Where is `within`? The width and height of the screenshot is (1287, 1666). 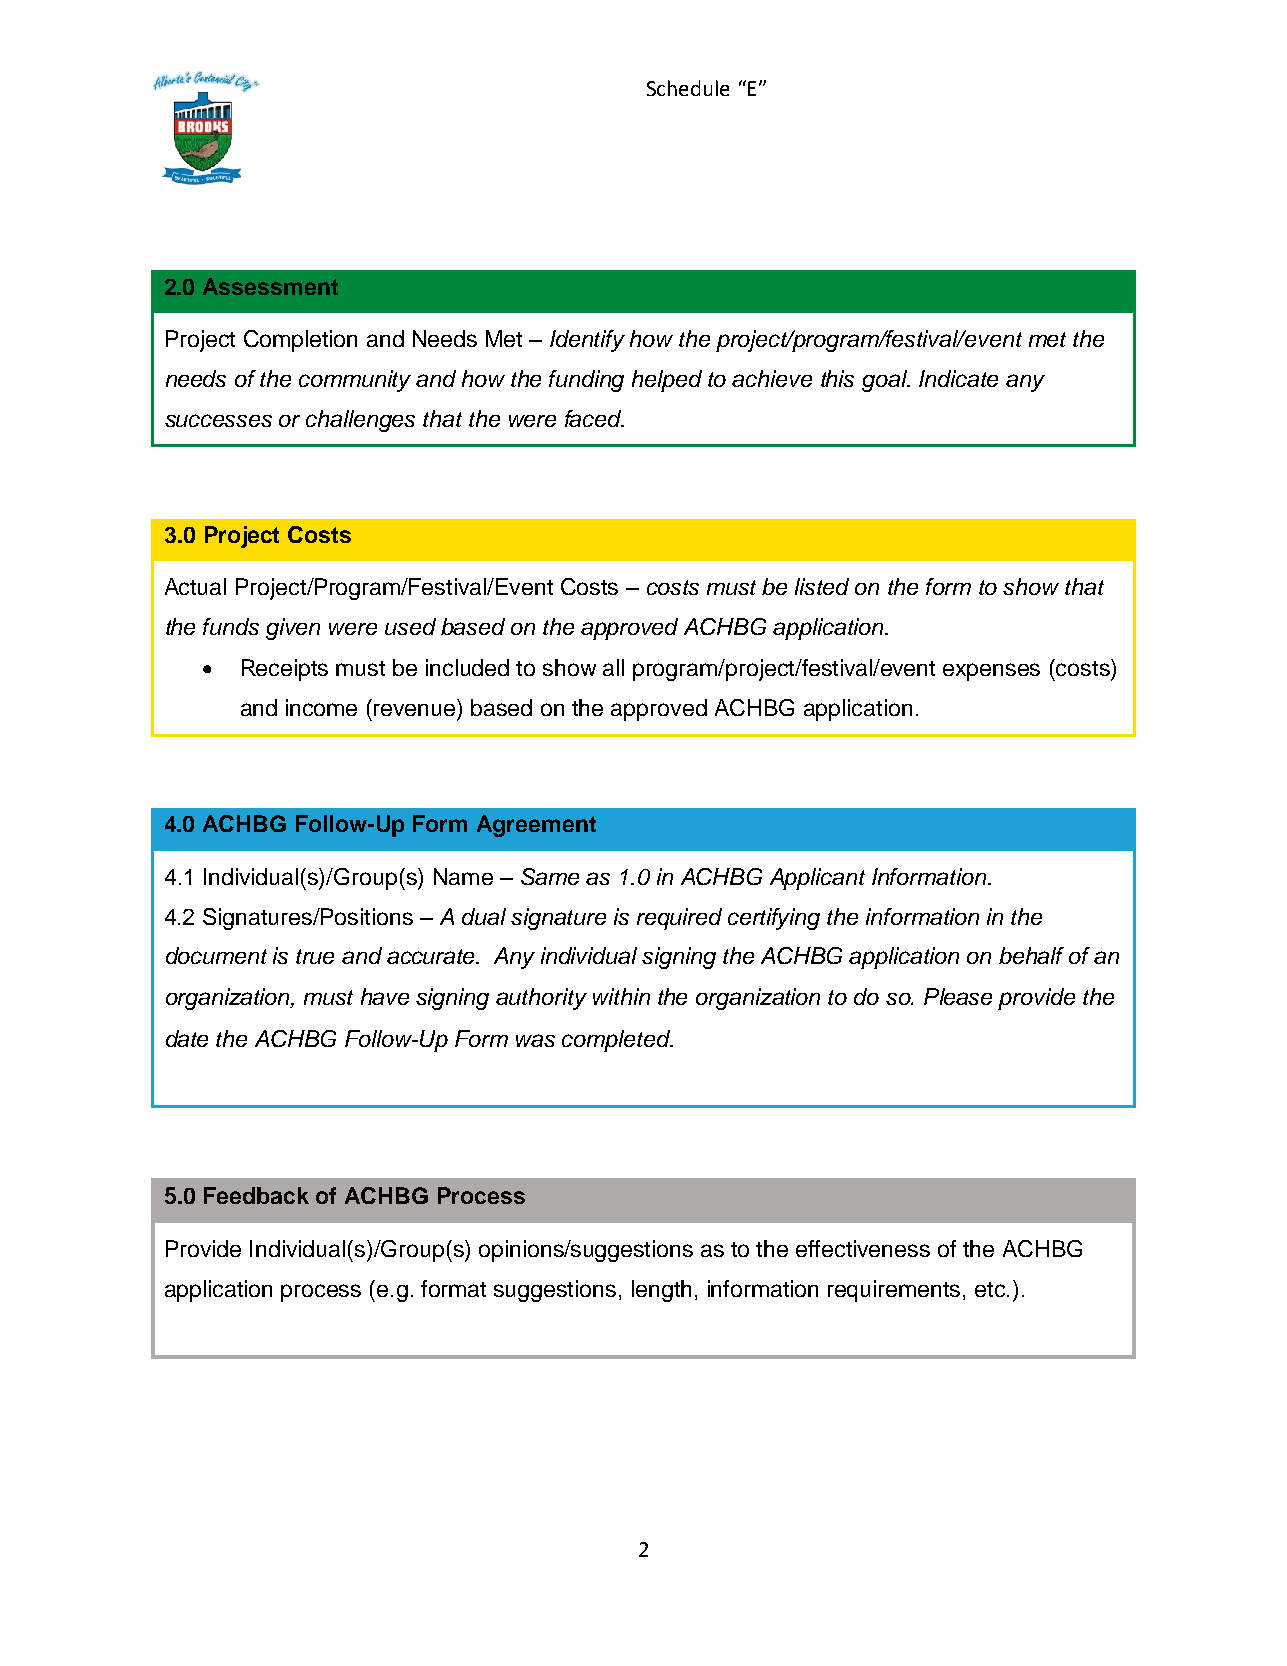
within is located at coordinates (621, 996).
